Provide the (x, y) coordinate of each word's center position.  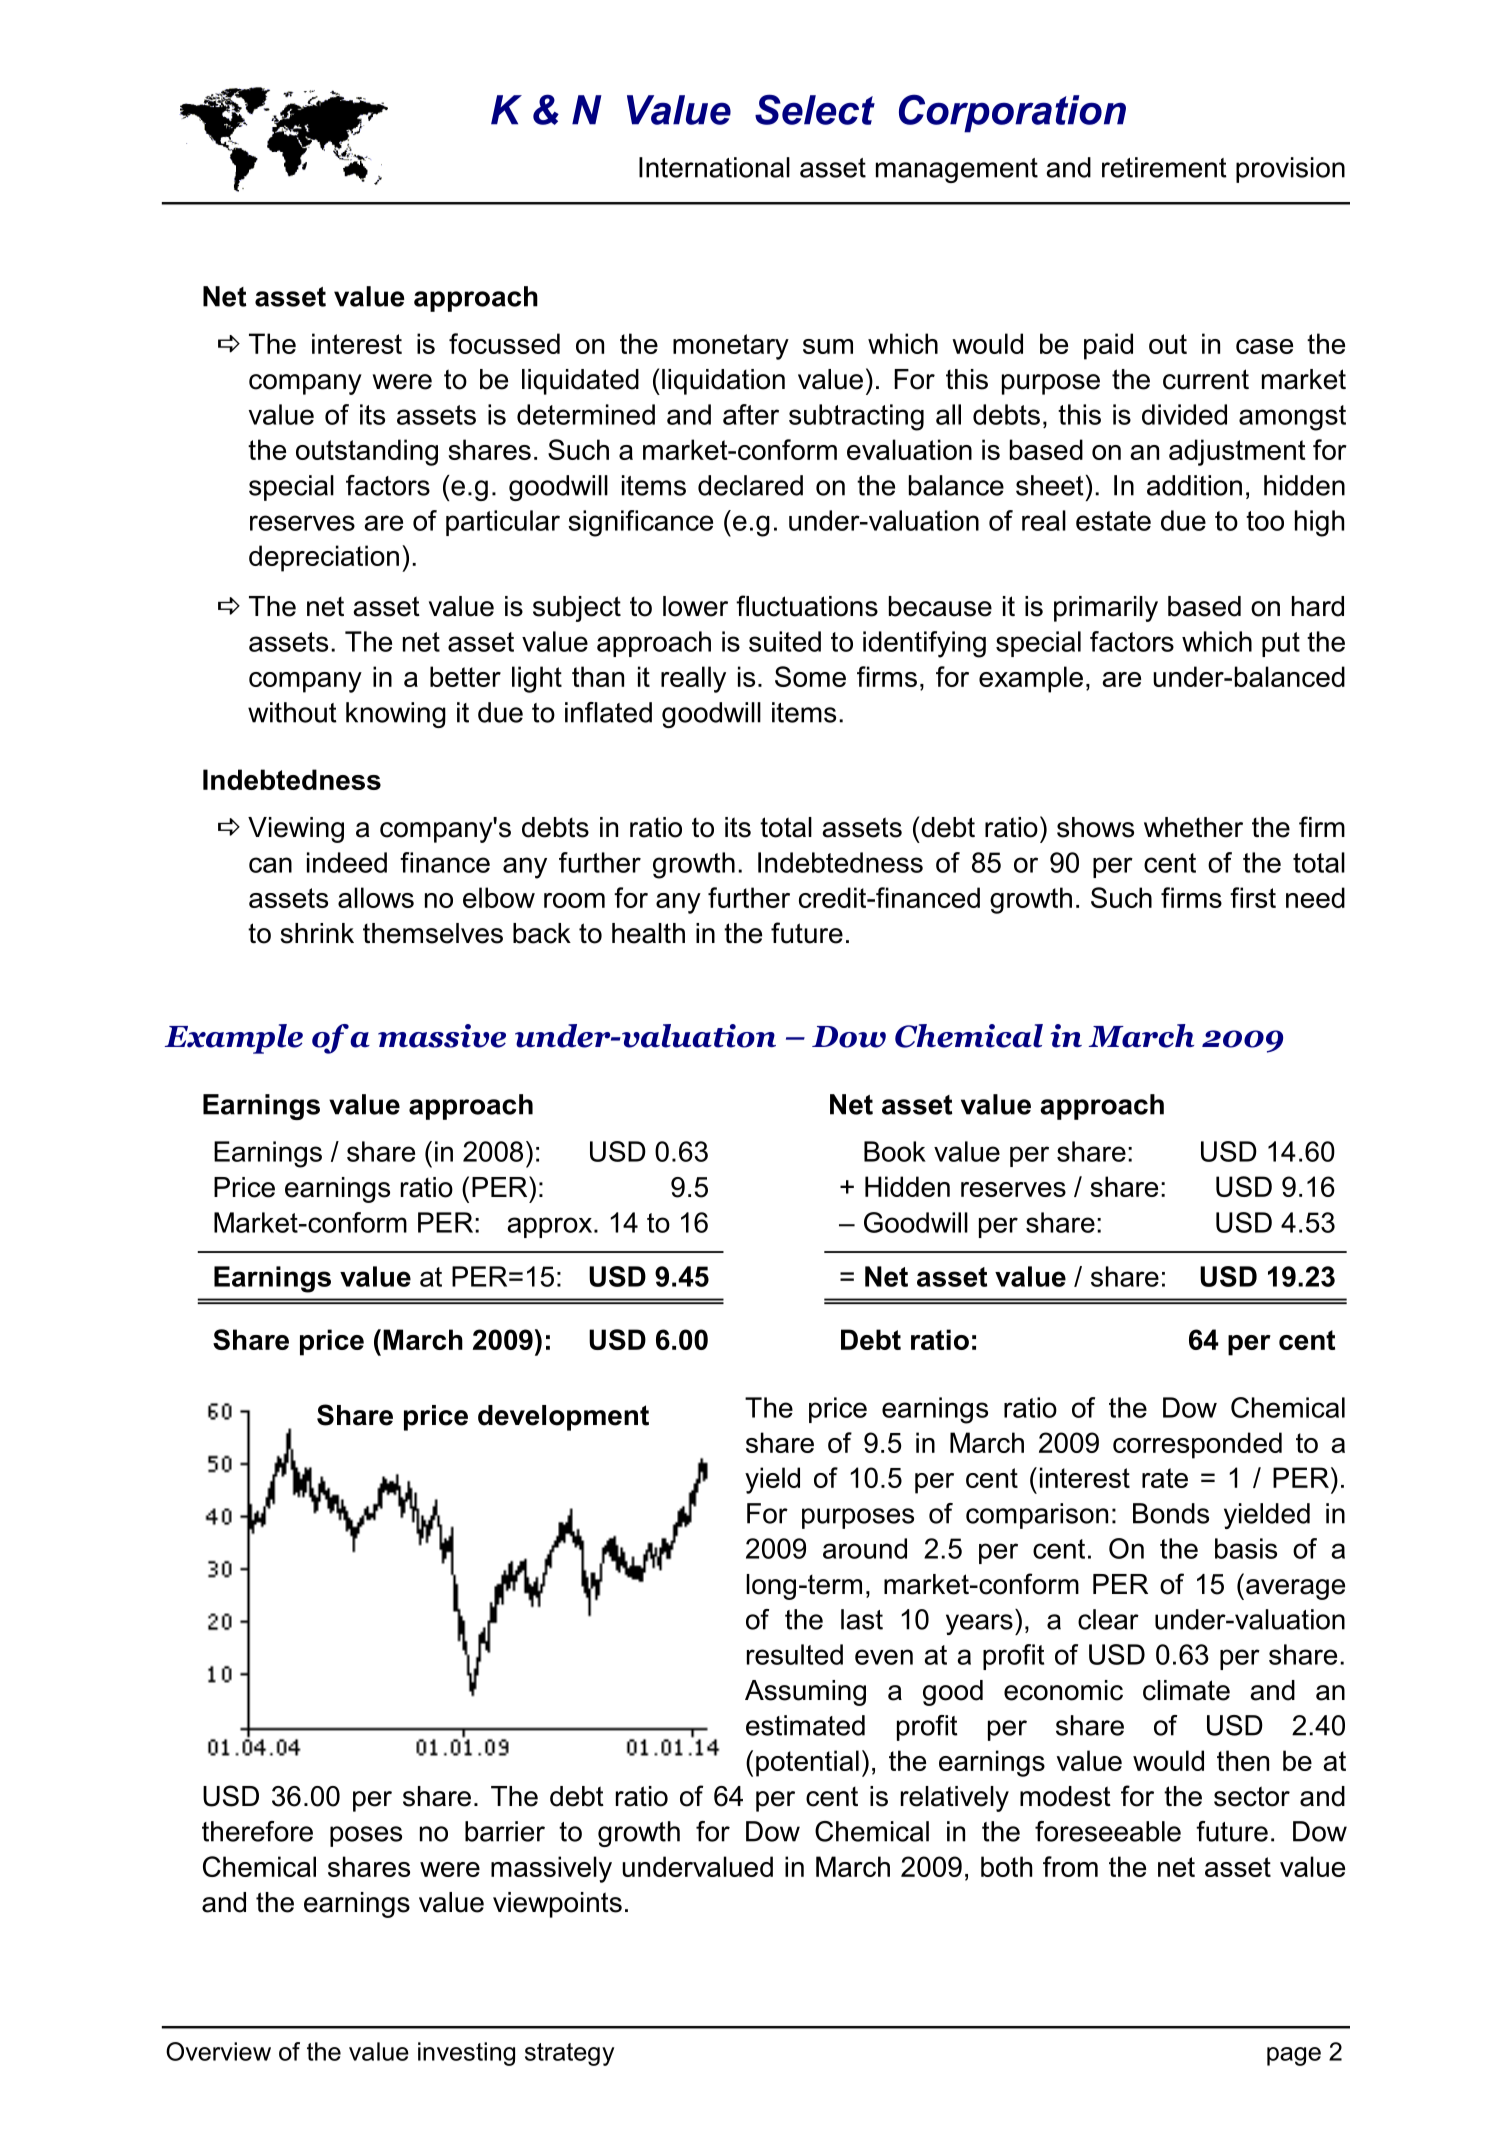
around (865, 1548)
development (563, 1418)
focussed (504, 343)
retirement (1164, 167)
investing (466, 2054)
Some (810, 676)
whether (1193, 827)
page (1294, 2056)
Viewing (296, 830)
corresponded (1197, 1445)
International (714, 167)
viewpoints (557, 1905)
